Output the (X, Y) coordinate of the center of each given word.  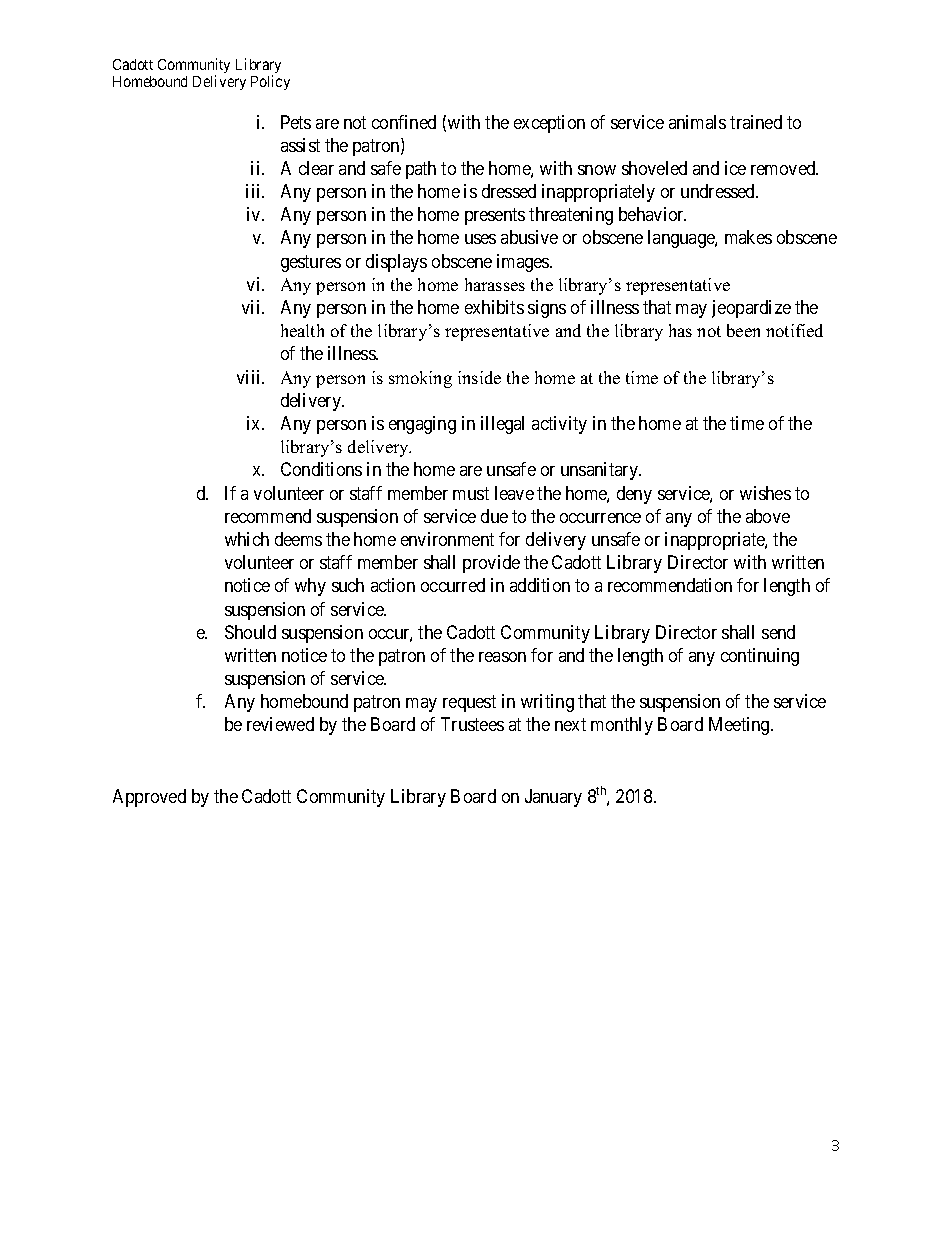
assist (300, 145)
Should (250, 632)
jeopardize (751, 309)
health (302, 330)
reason (502, 657)
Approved (149, 798)
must (471, 493)
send (778, 632)
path (421, 170)
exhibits (494, 307)
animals (697, 122)
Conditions (321, 469)
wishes (765, 493)
